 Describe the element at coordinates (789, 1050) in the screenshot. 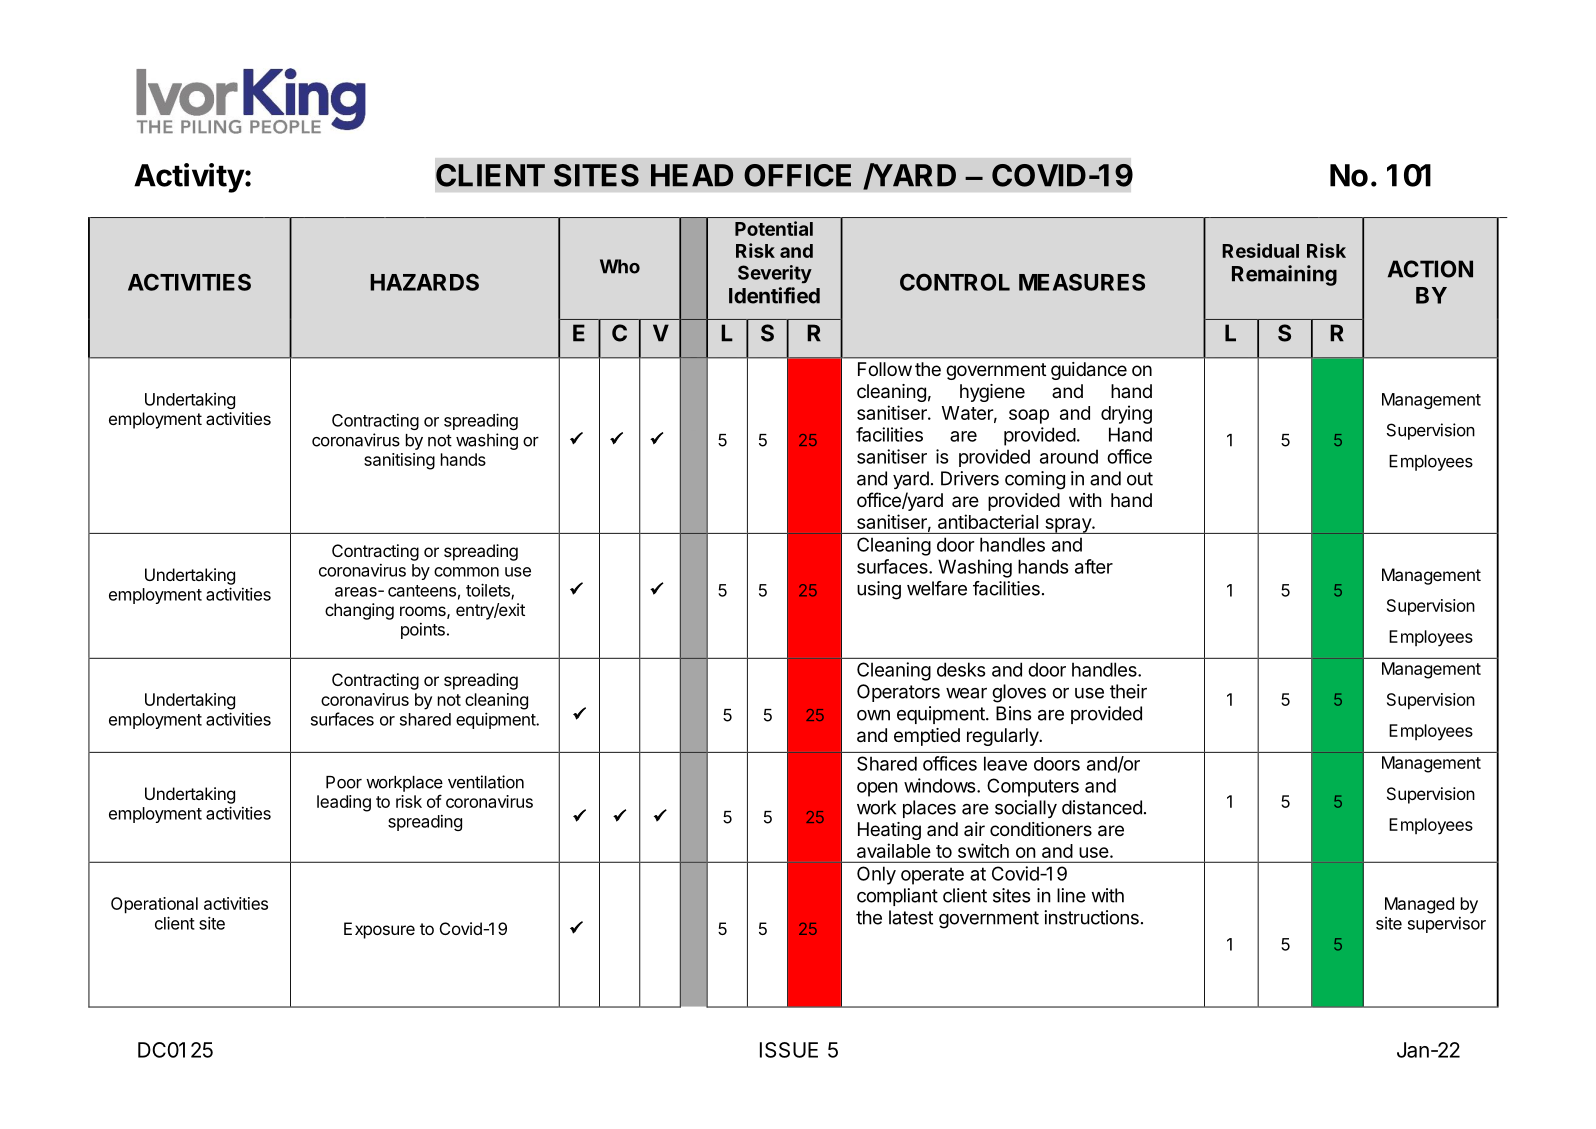

I see `ISSUE` at that location.
